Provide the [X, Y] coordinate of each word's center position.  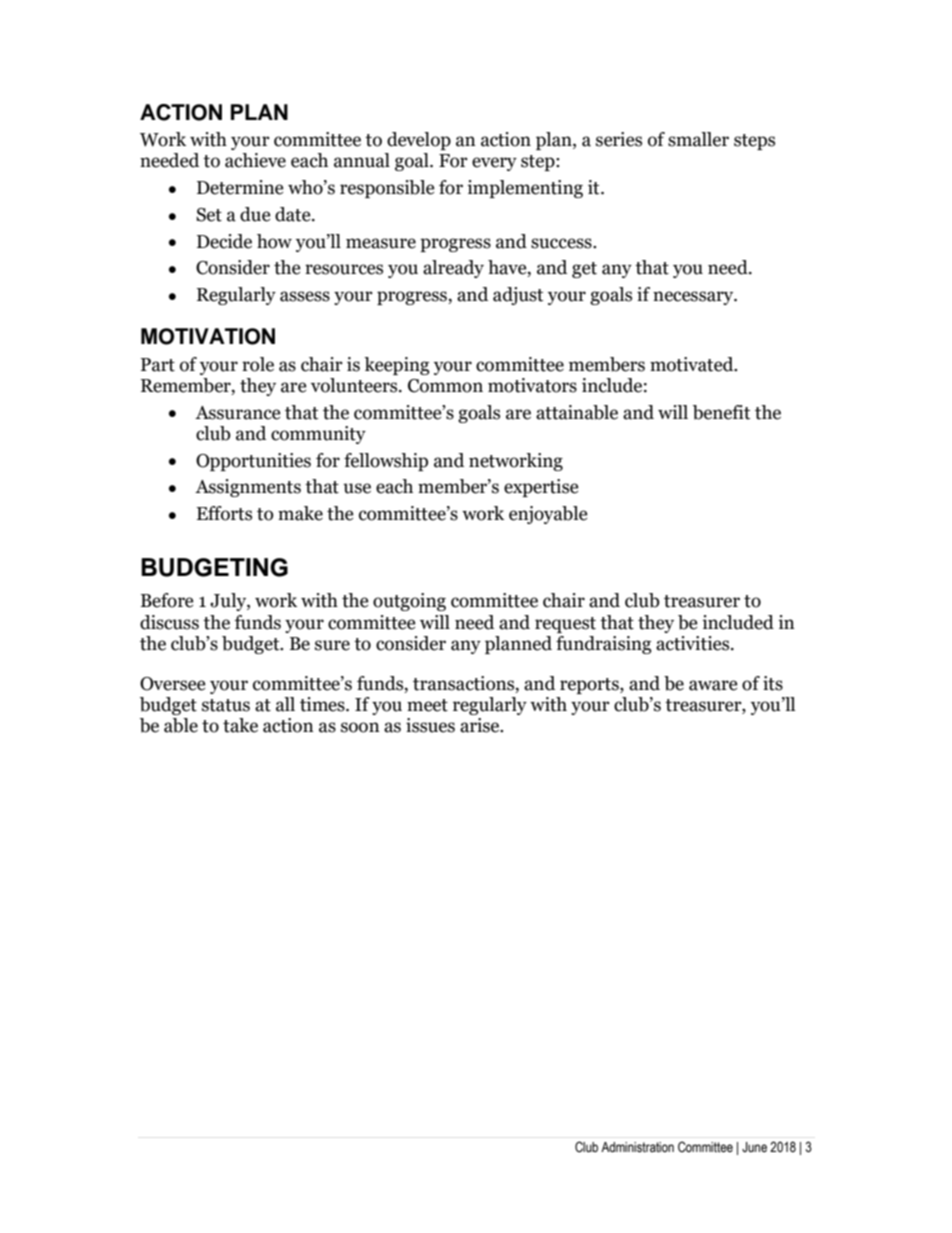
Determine [240, 187]
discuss [169, 622]
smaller [698, 139]
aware [713, 685]
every [494, 164]
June [754, 1147]
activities [694, 643]
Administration [637, 1147]
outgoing [409, 602]
